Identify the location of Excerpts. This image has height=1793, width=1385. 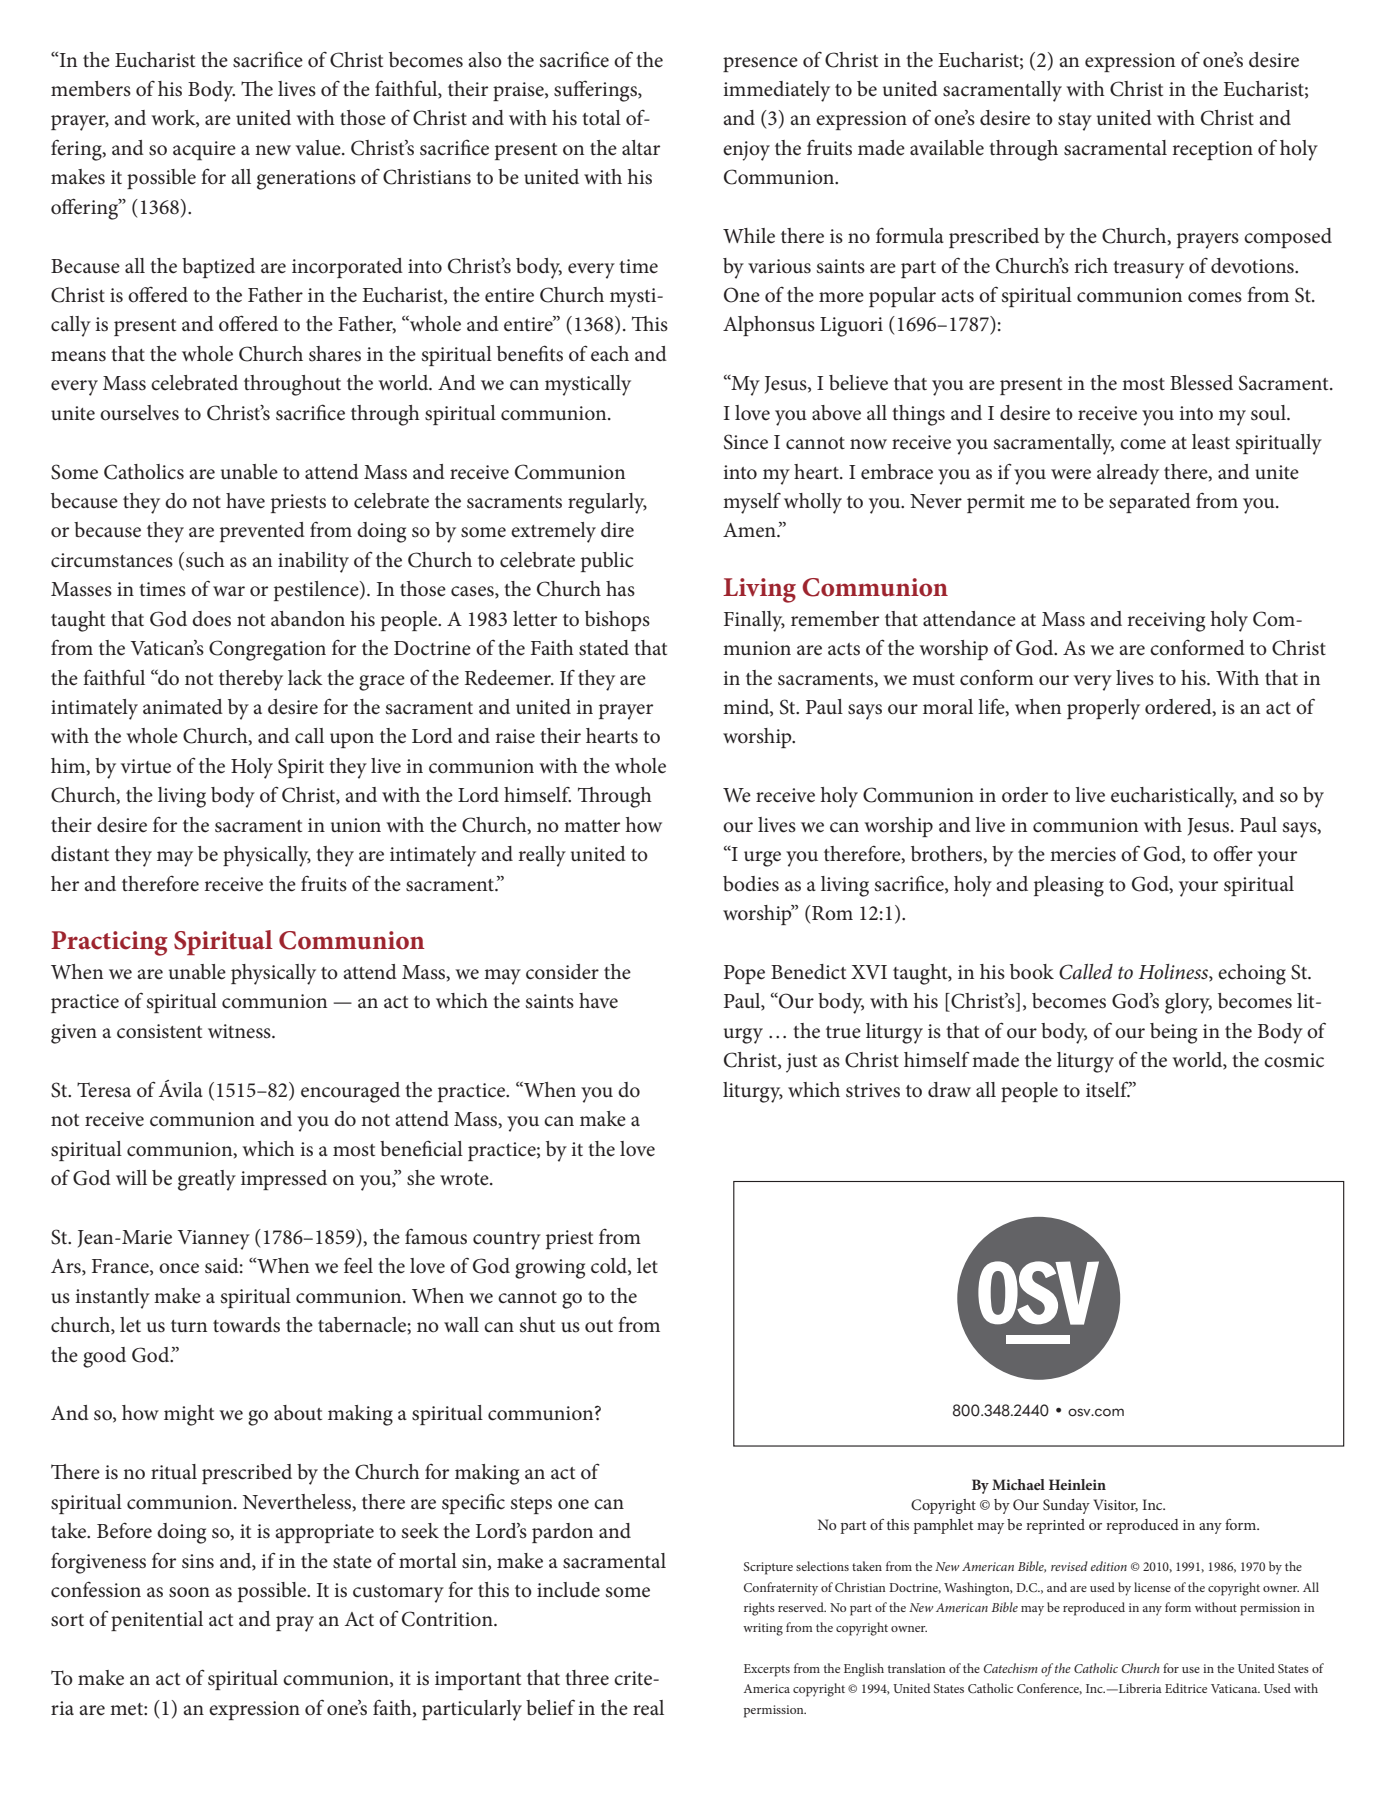
(767, 1670).
